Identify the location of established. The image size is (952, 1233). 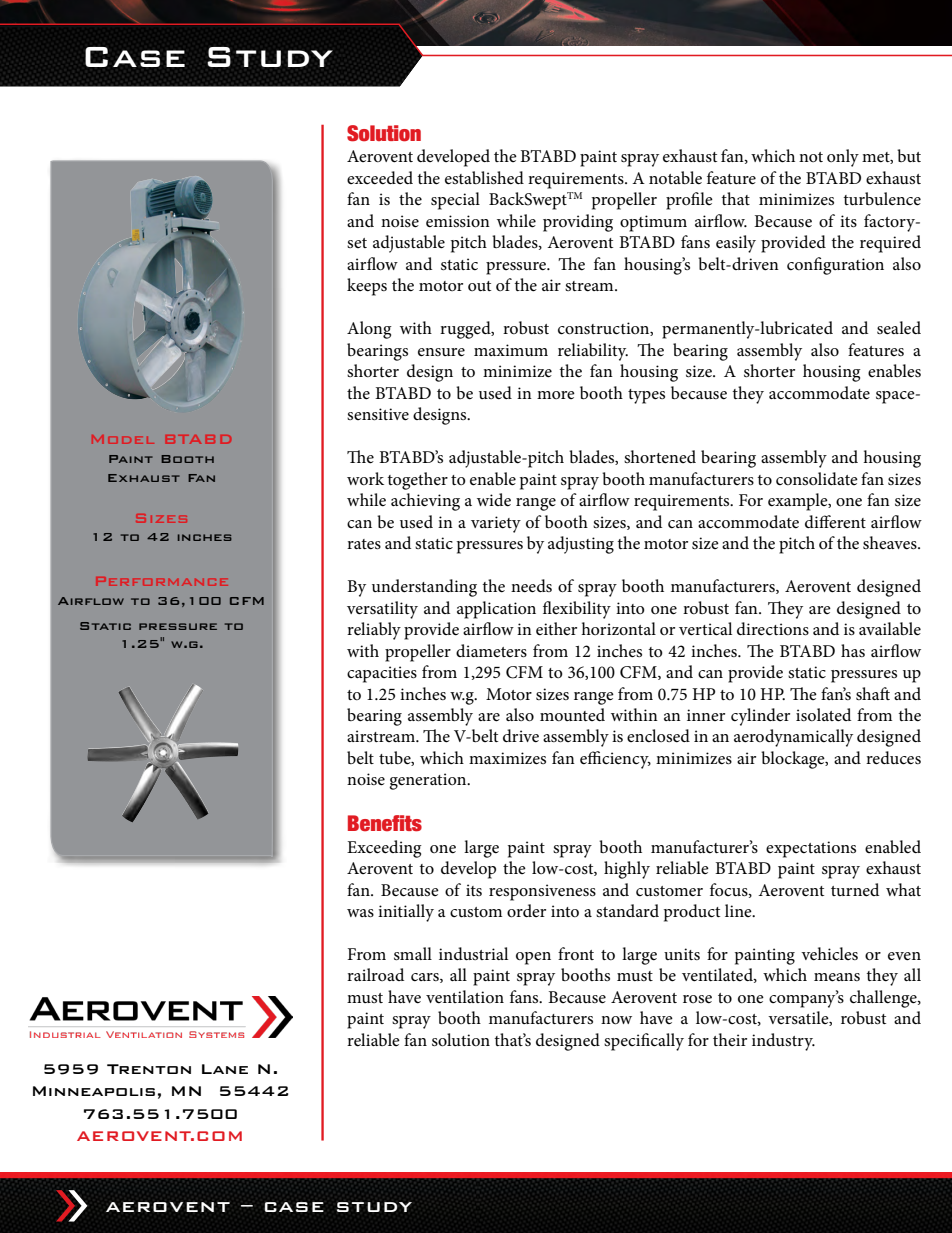
(484, 178).
